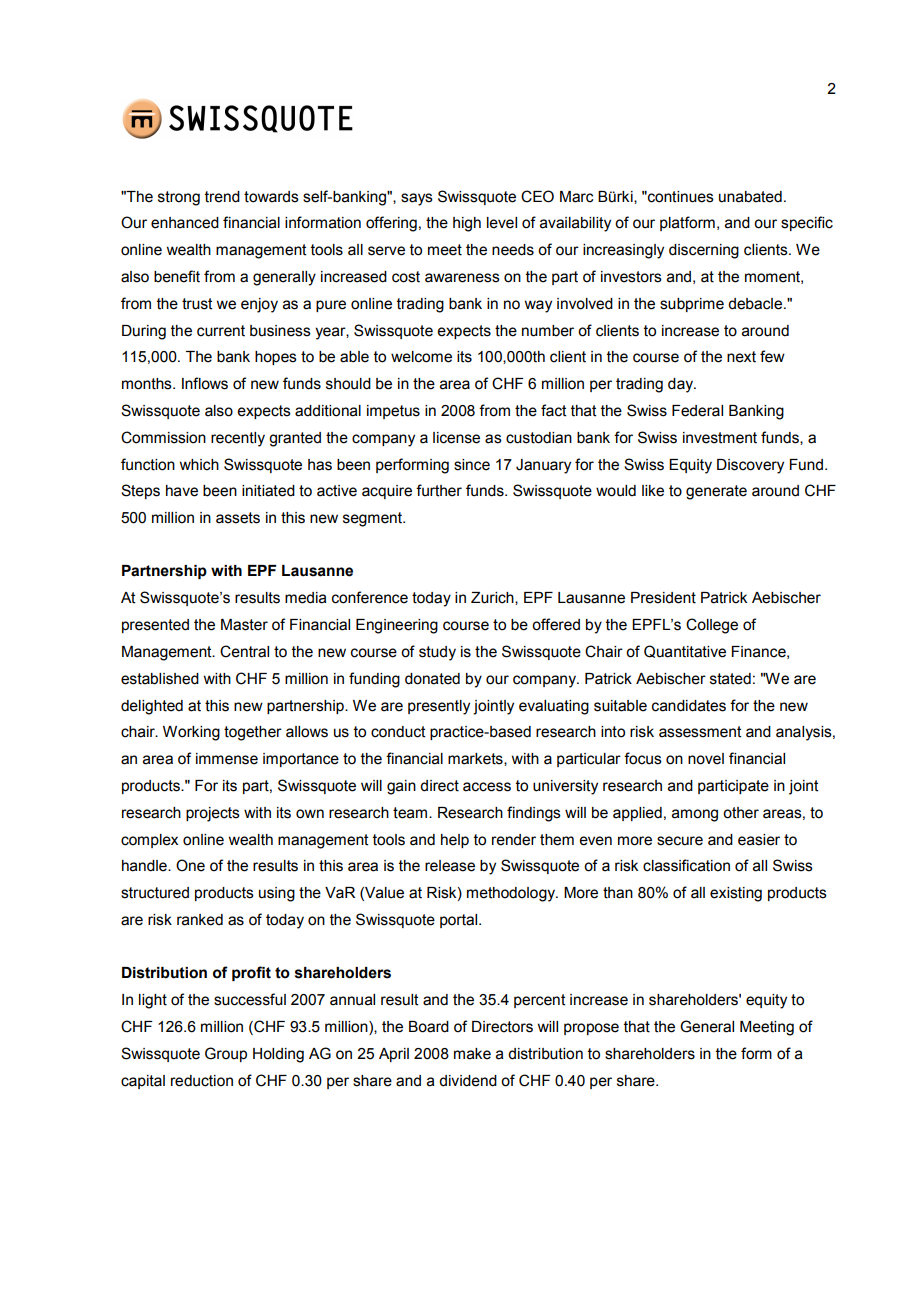  I want to click on College, so click(712, 626).
